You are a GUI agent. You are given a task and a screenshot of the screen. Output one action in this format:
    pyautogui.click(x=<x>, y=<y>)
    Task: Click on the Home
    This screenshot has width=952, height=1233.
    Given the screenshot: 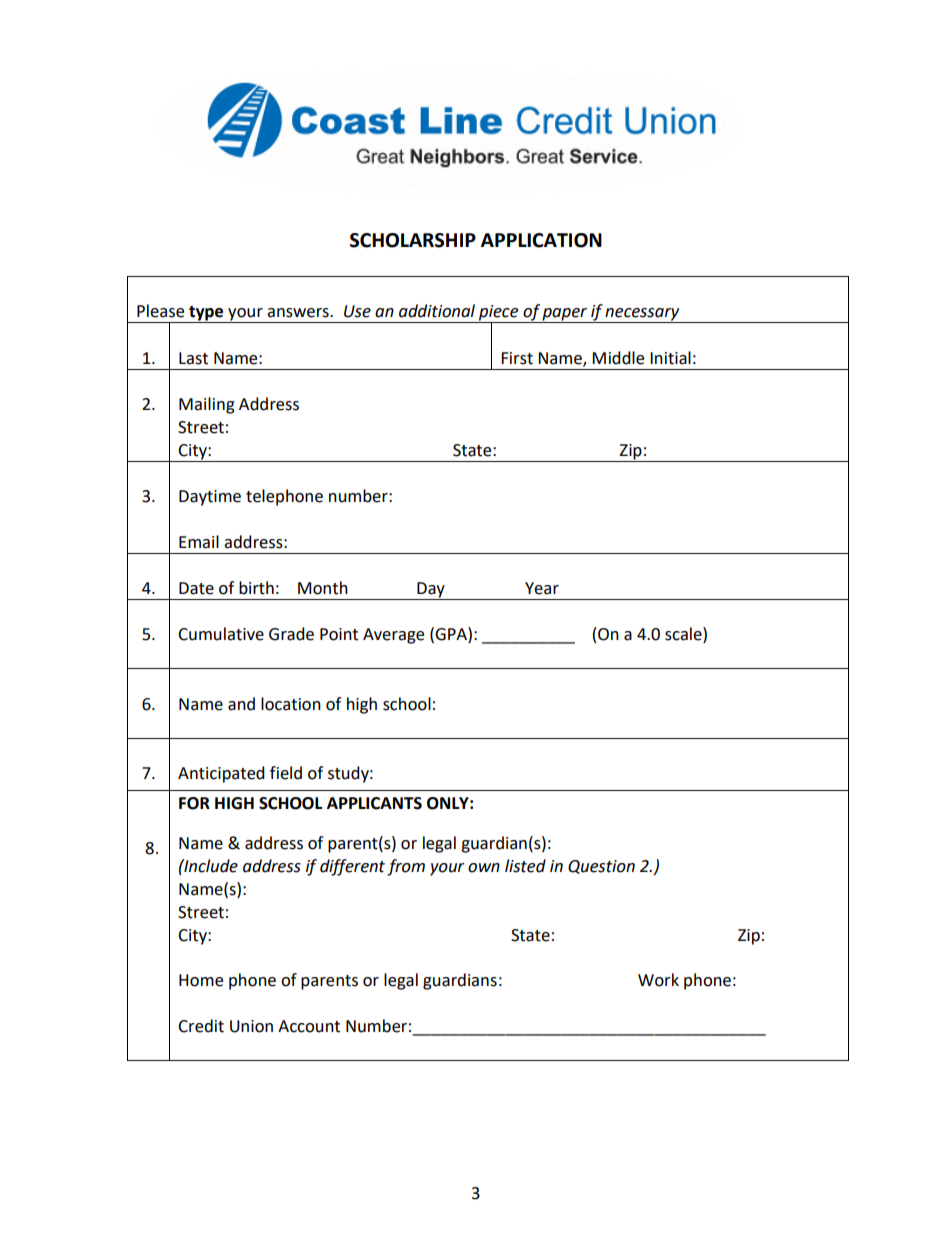 What is the action you would take?
    pyautogui.click(x=201, y=980)
